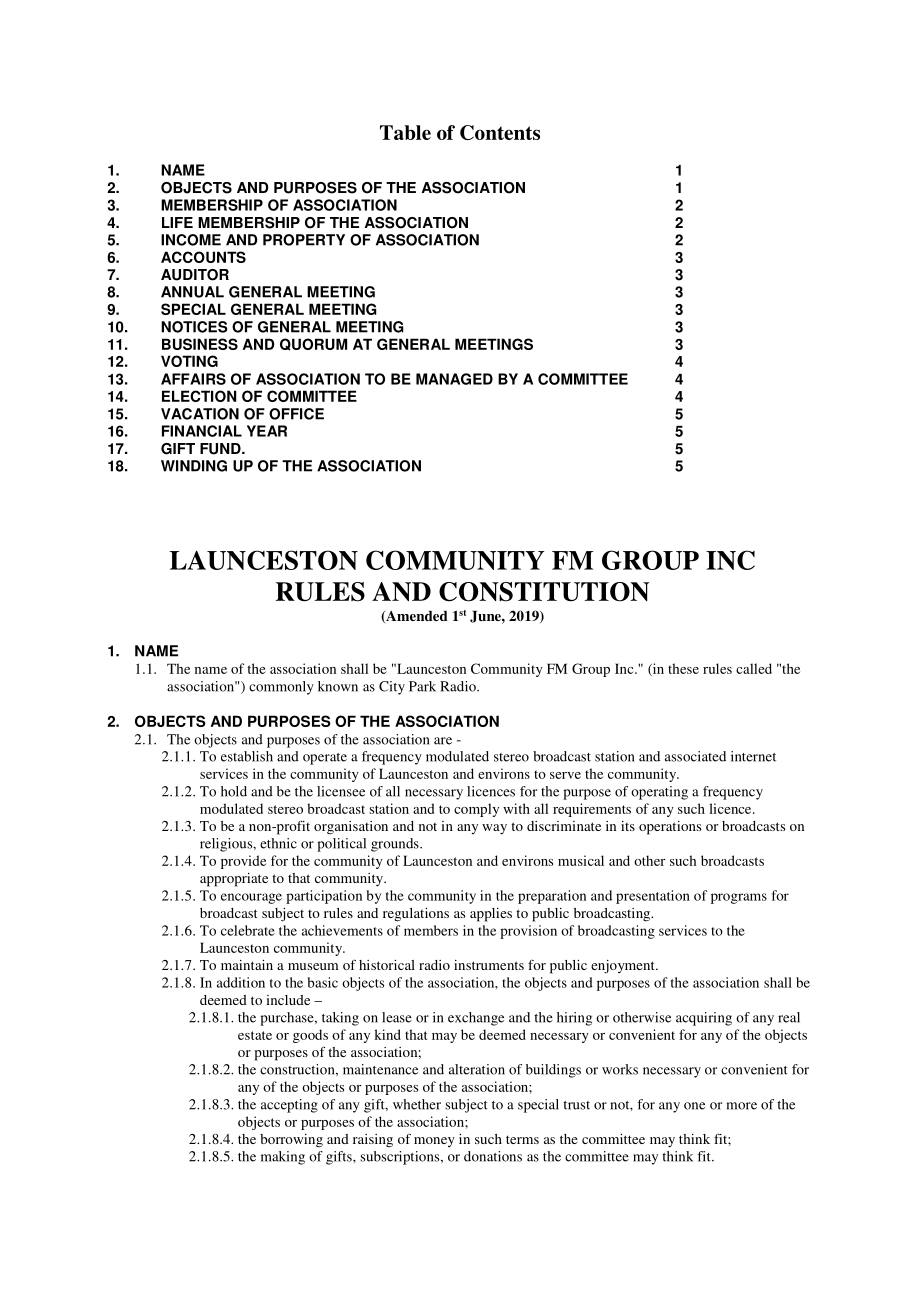  I want to click on Contents, so click(500, 132).
